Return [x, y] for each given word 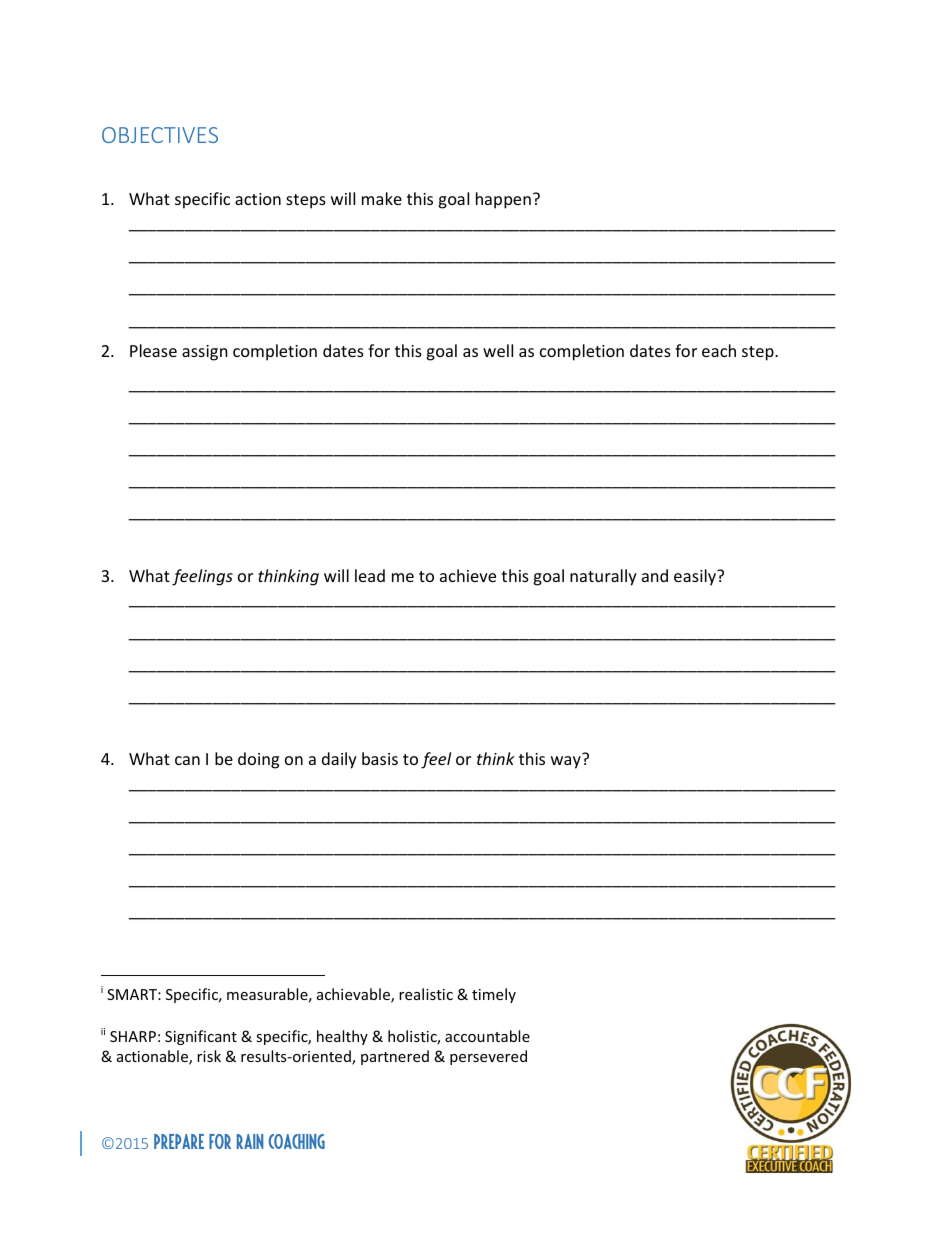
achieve [468, 575]
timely [494, 995]
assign [205, 353]
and [655, 575]
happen [503, 200]
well [498, 350]
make [382, 198]
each [719, 350]
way [567, 761]
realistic [426, 994]
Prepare [179, 1141]
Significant [201, 1037]
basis [380, 758]
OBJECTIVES [160, 135]
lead [370, 575]
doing [258, 760]
